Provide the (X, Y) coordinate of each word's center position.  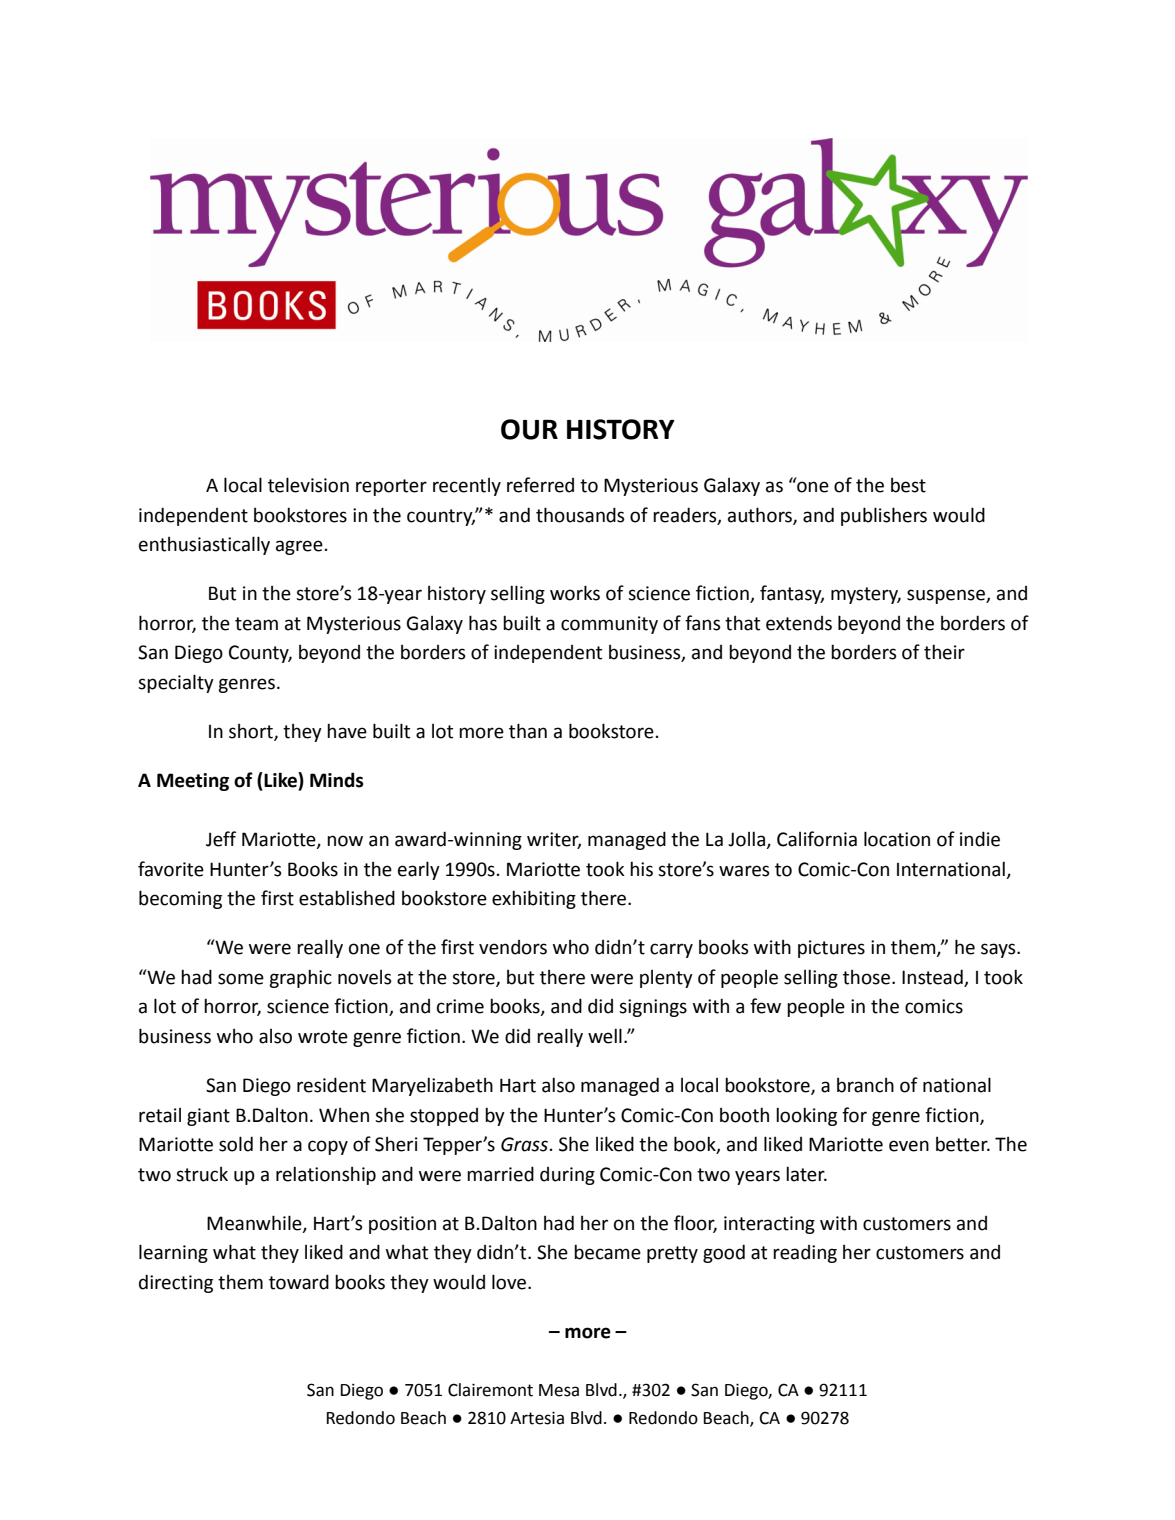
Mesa (559, 1390)
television (308, 485)
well (605, 1036)
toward (299, 1282)
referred (540, 485)
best (908, 485)
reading (805, 1254)
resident (331, 1085)
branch (865, 1085)
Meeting (193, 782)
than (528, 731)
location (897, 839)
